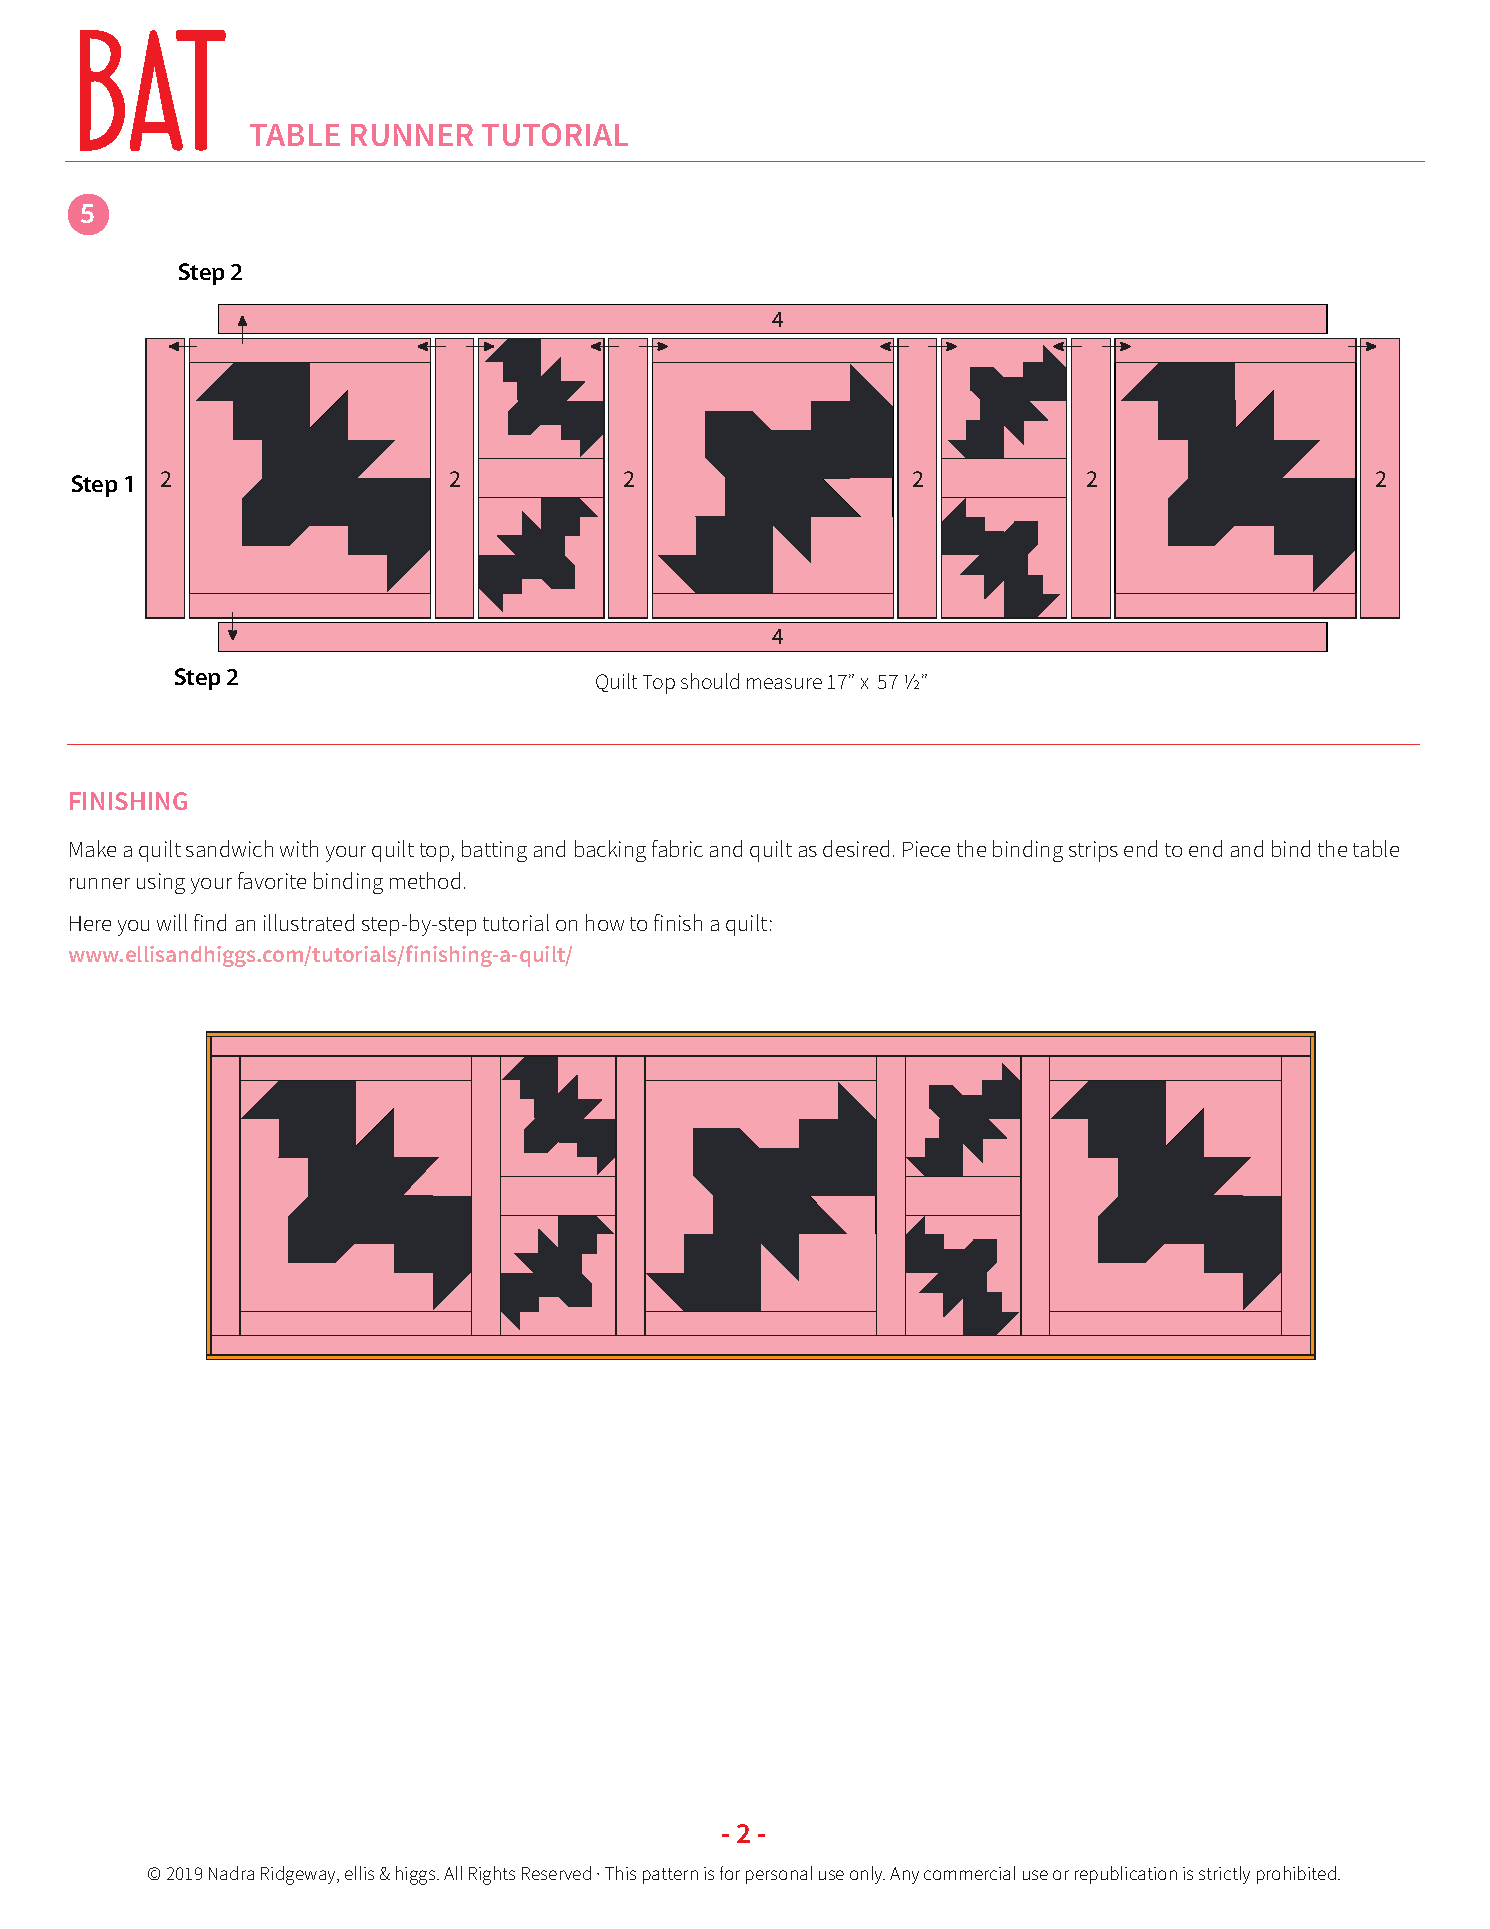 This screenshot has height=1929, width=1490. Describe the element at coordinates (300, 1875) in the screenshot. I see `Ridgeway` at that location.
